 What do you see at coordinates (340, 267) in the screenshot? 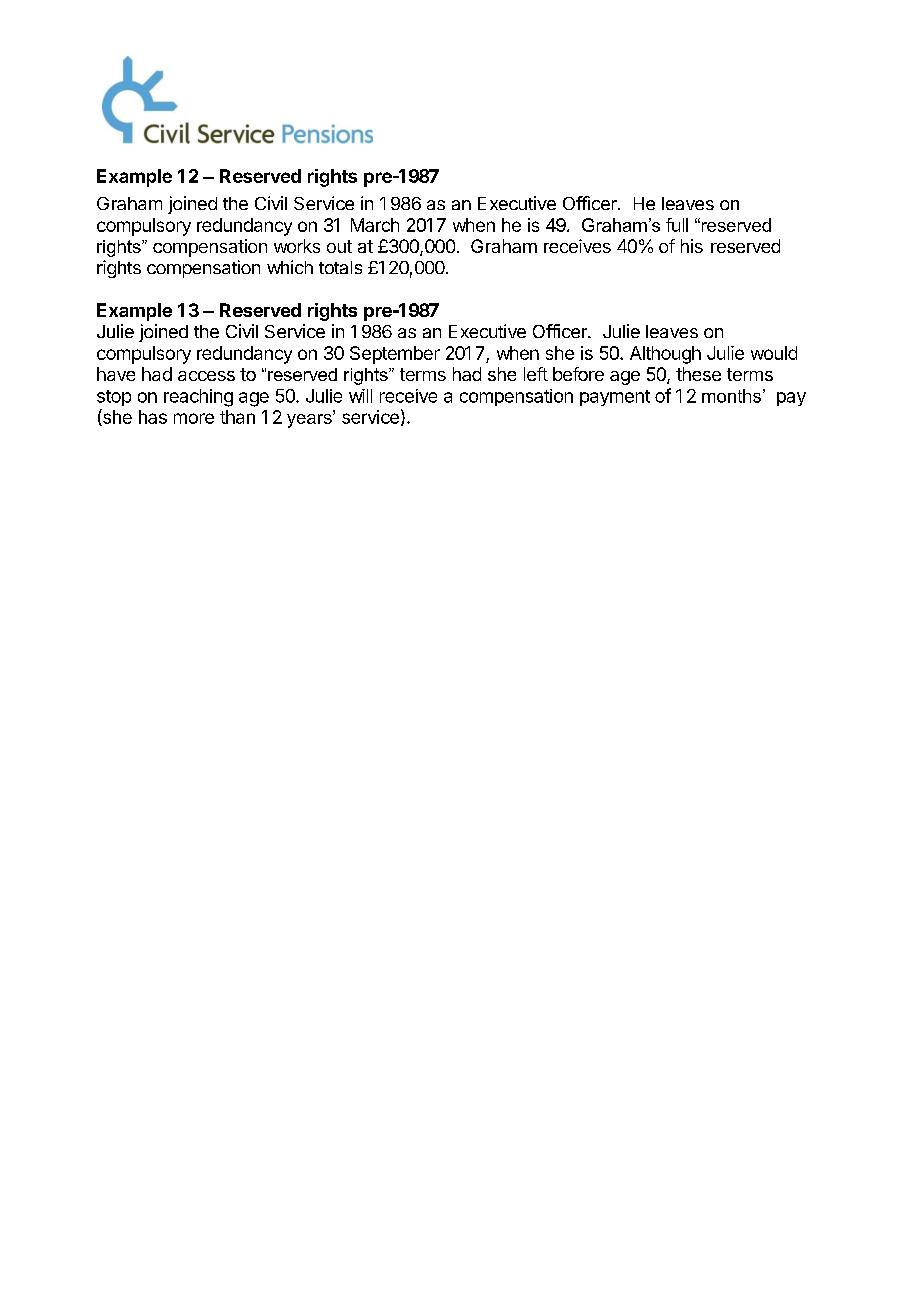
I see `totals` at bounding box center [340, 267].
